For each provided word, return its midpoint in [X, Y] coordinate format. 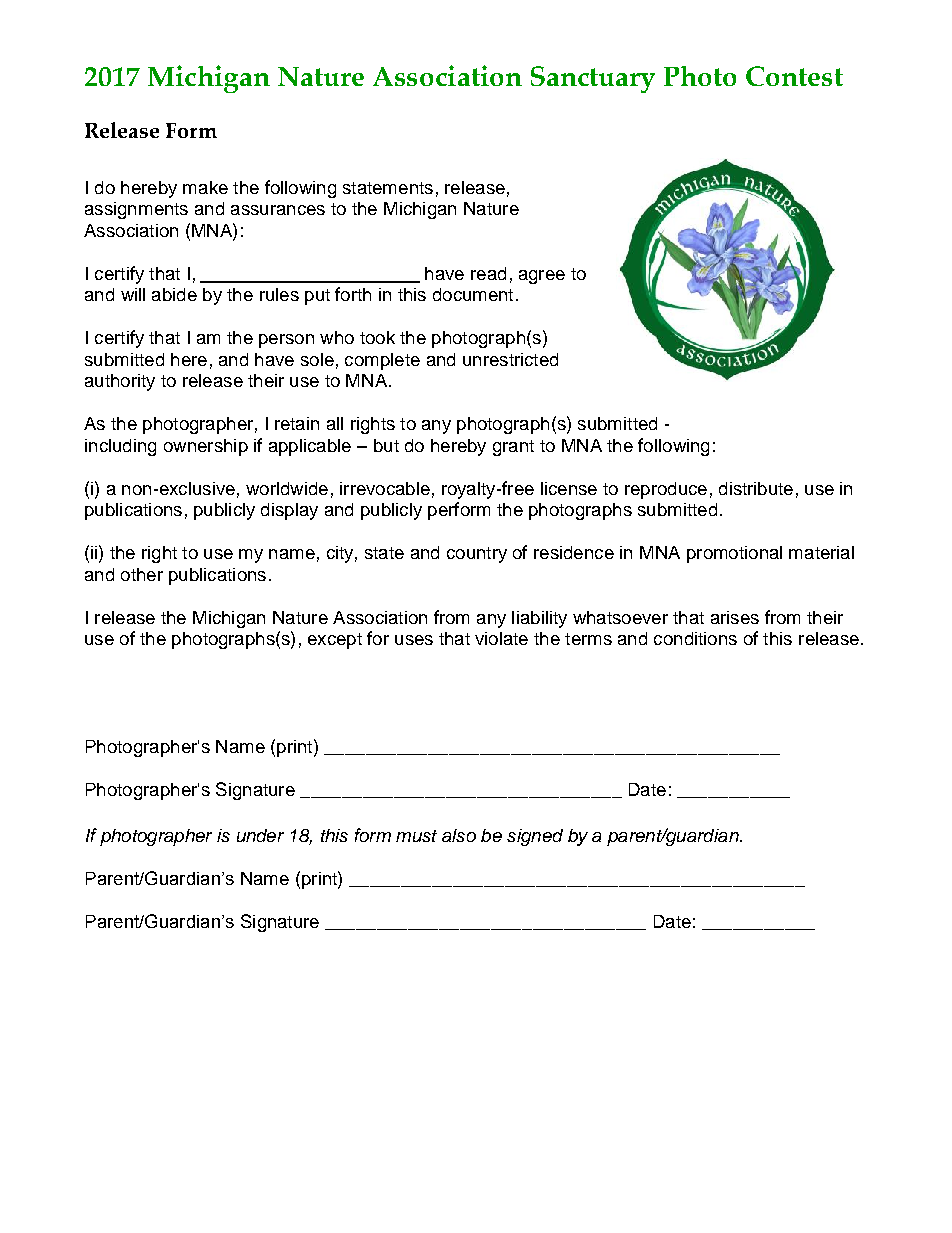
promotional [734, 554]
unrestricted [510, 359]
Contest [794, 76]
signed [535, 837]
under [260, 835]
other [142, 574]
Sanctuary [593, 79]
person [286, 341]
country [477, 555]
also [459, 835]
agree [542, 277]
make [205, 187]
